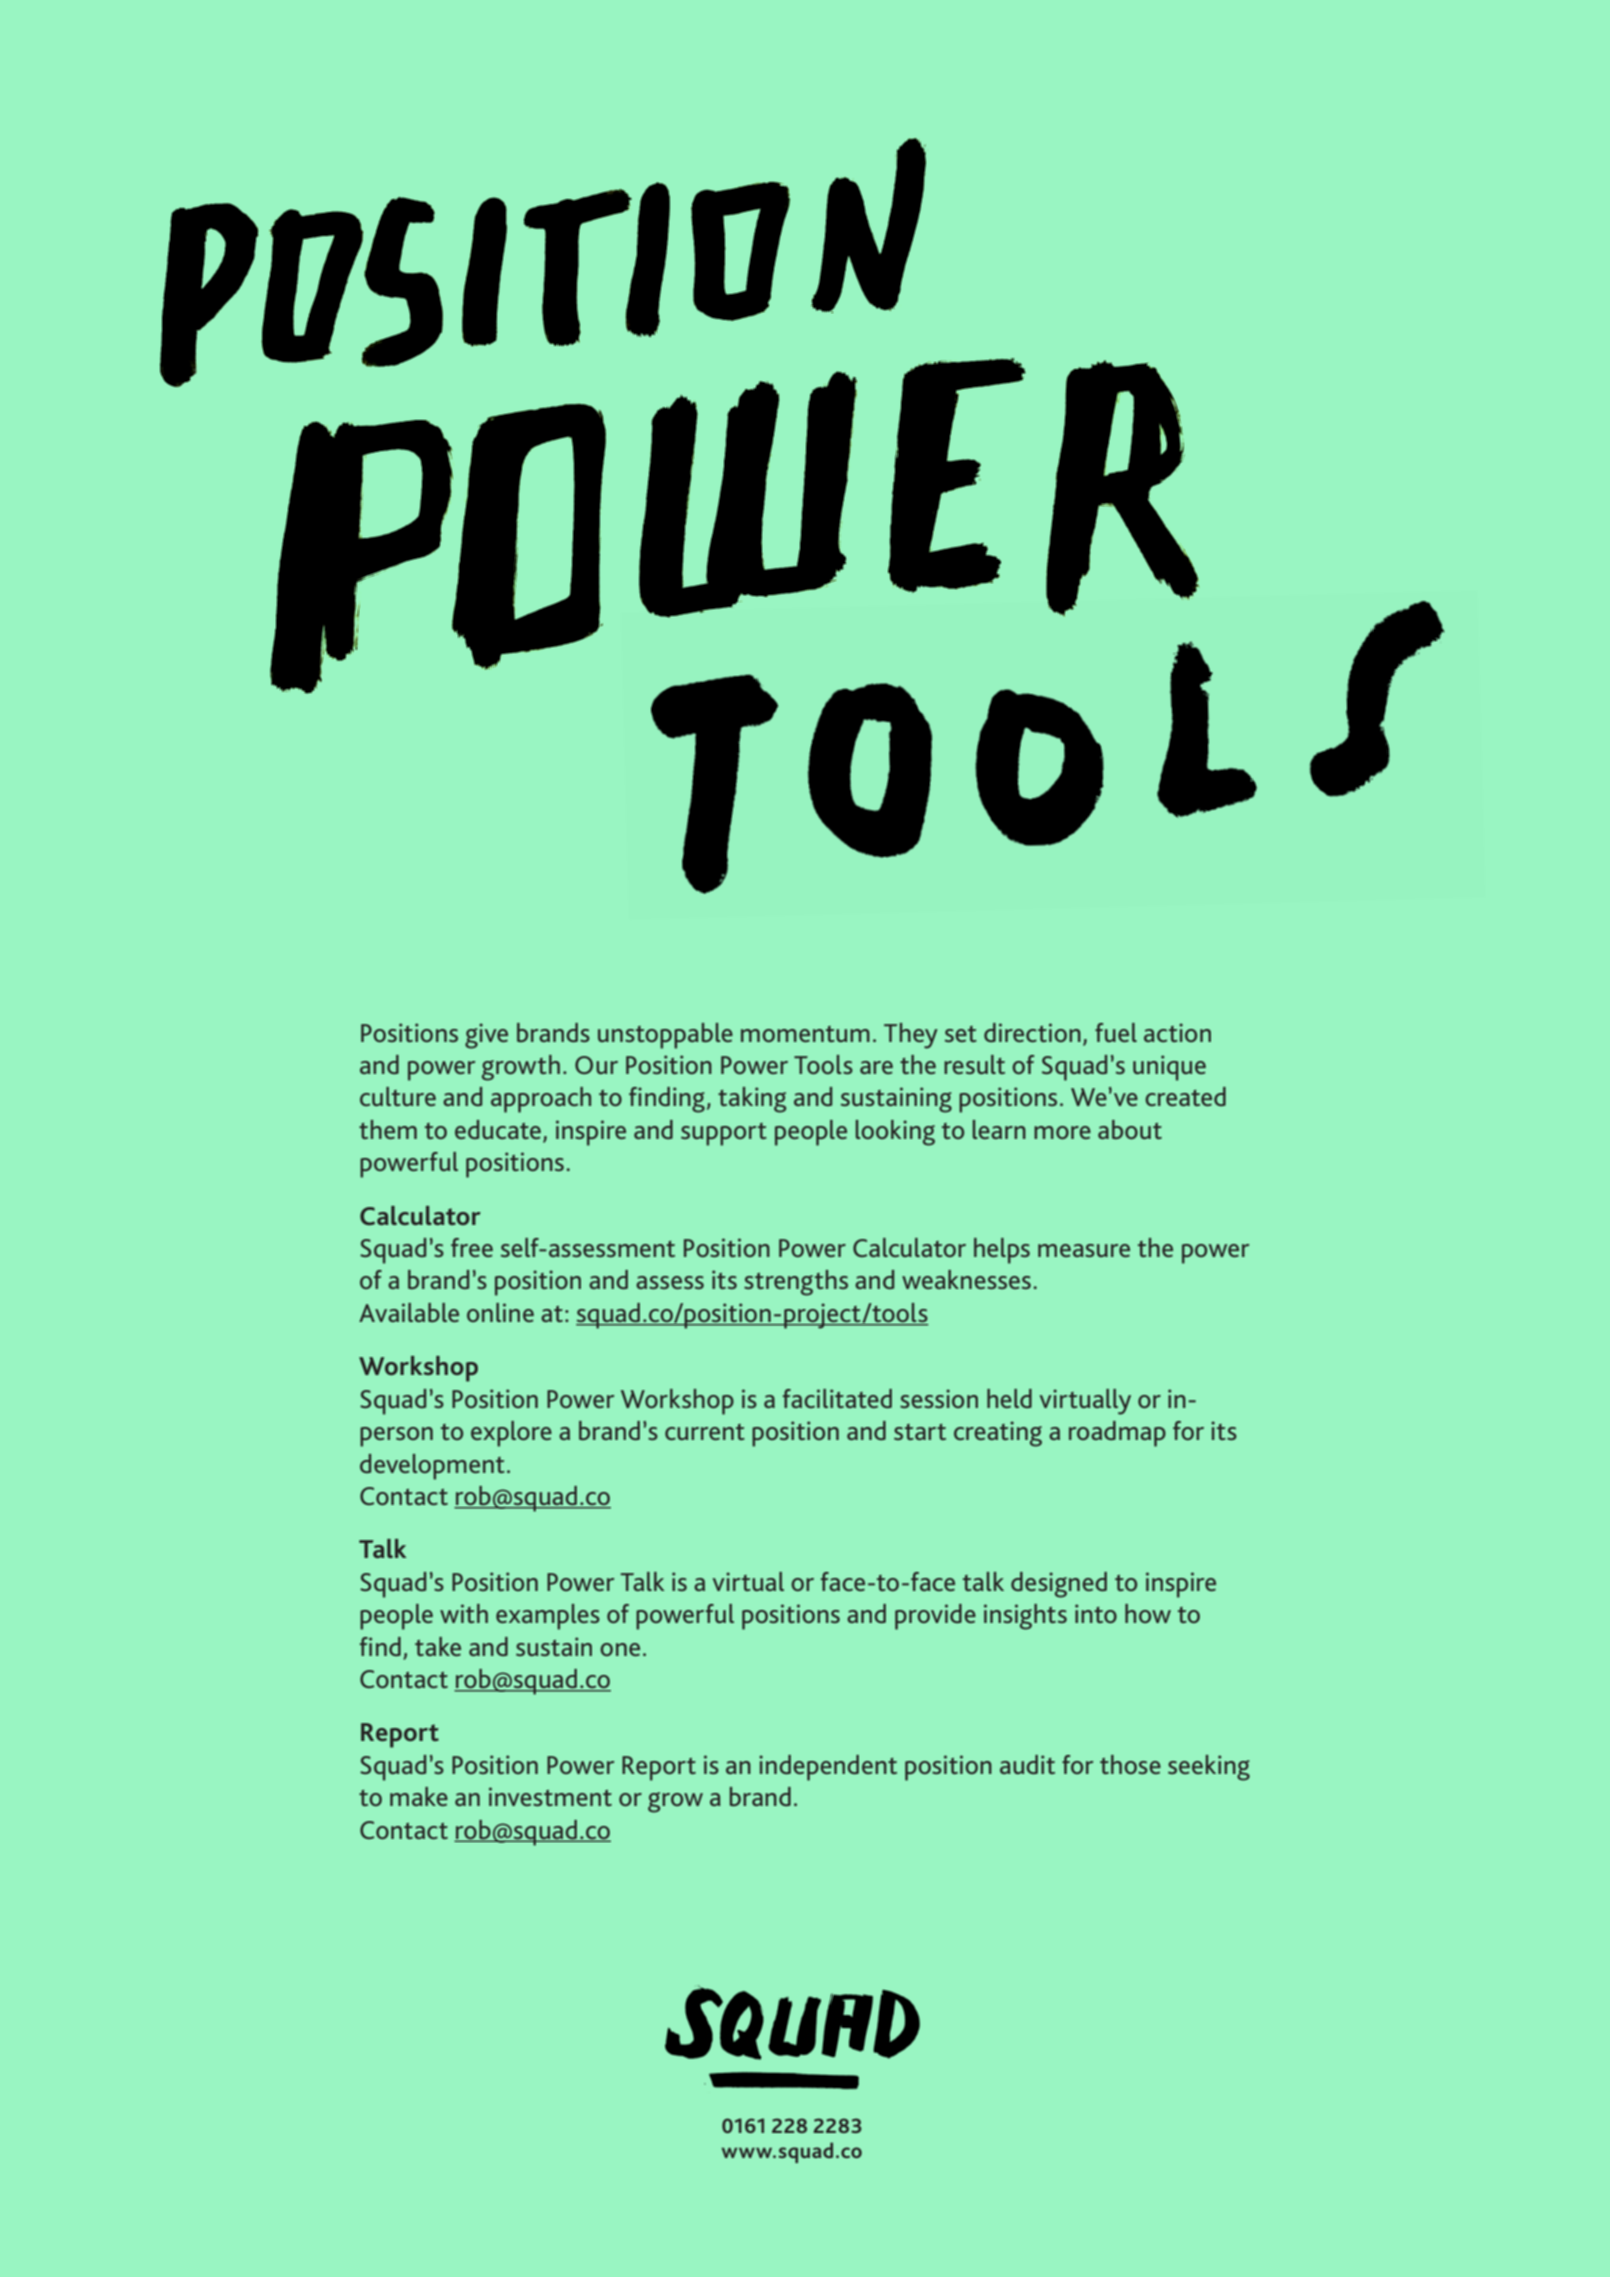 This screenshot has height=2277, width=1610. I want to click on measure, so click(1084, 1250).
